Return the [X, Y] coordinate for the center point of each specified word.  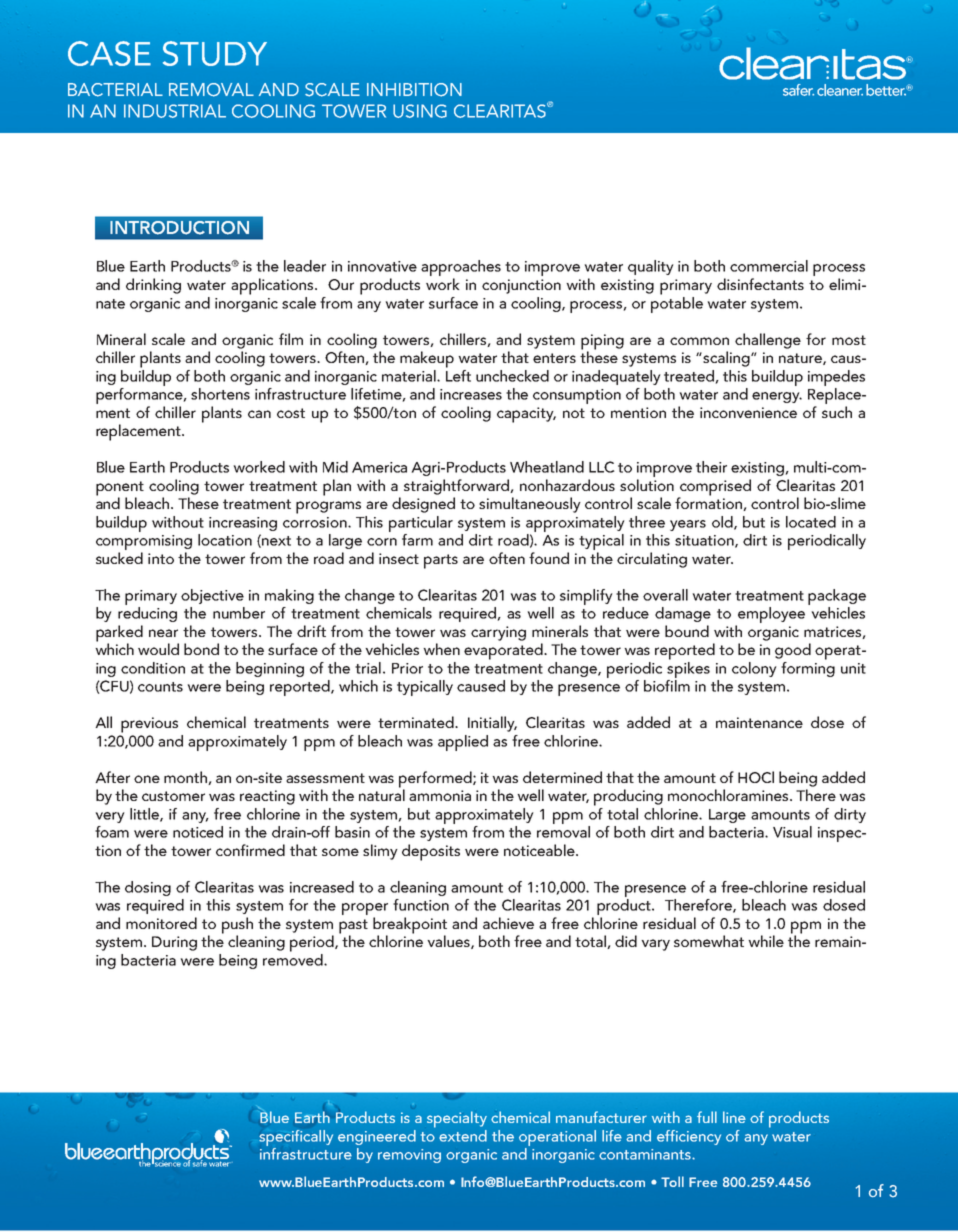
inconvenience [748, 412]
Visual [792, 832]
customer [173, 796]
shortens [220, 394]
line [734, 1117]
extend [463, 1136]
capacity [526, 415]
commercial [769, 266]
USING [420, 111]
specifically [296, 1138]
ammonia [440, 795]
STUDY [215, 53]
